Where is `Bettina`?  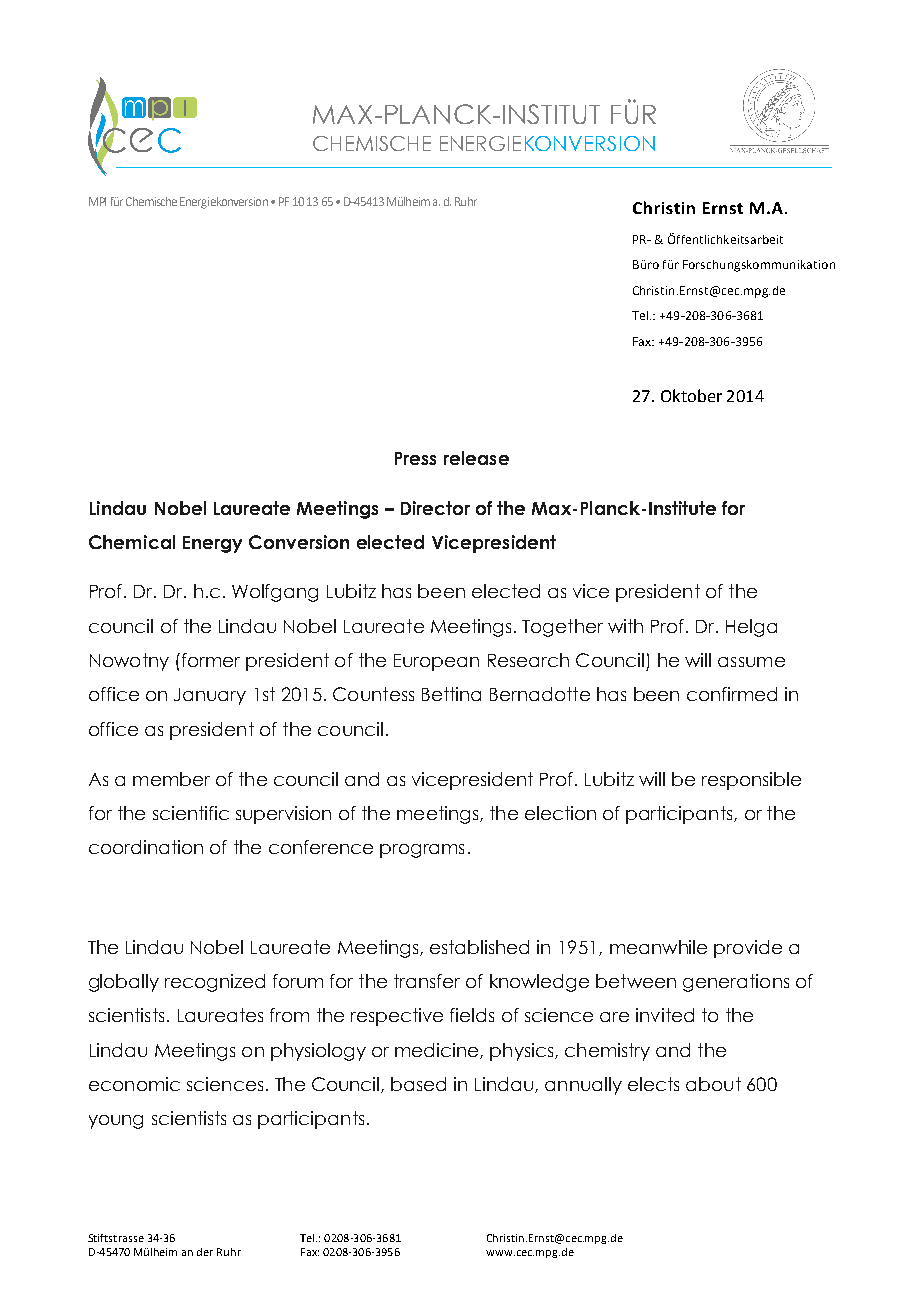
Bettina is located at coordinates (451, 694).
